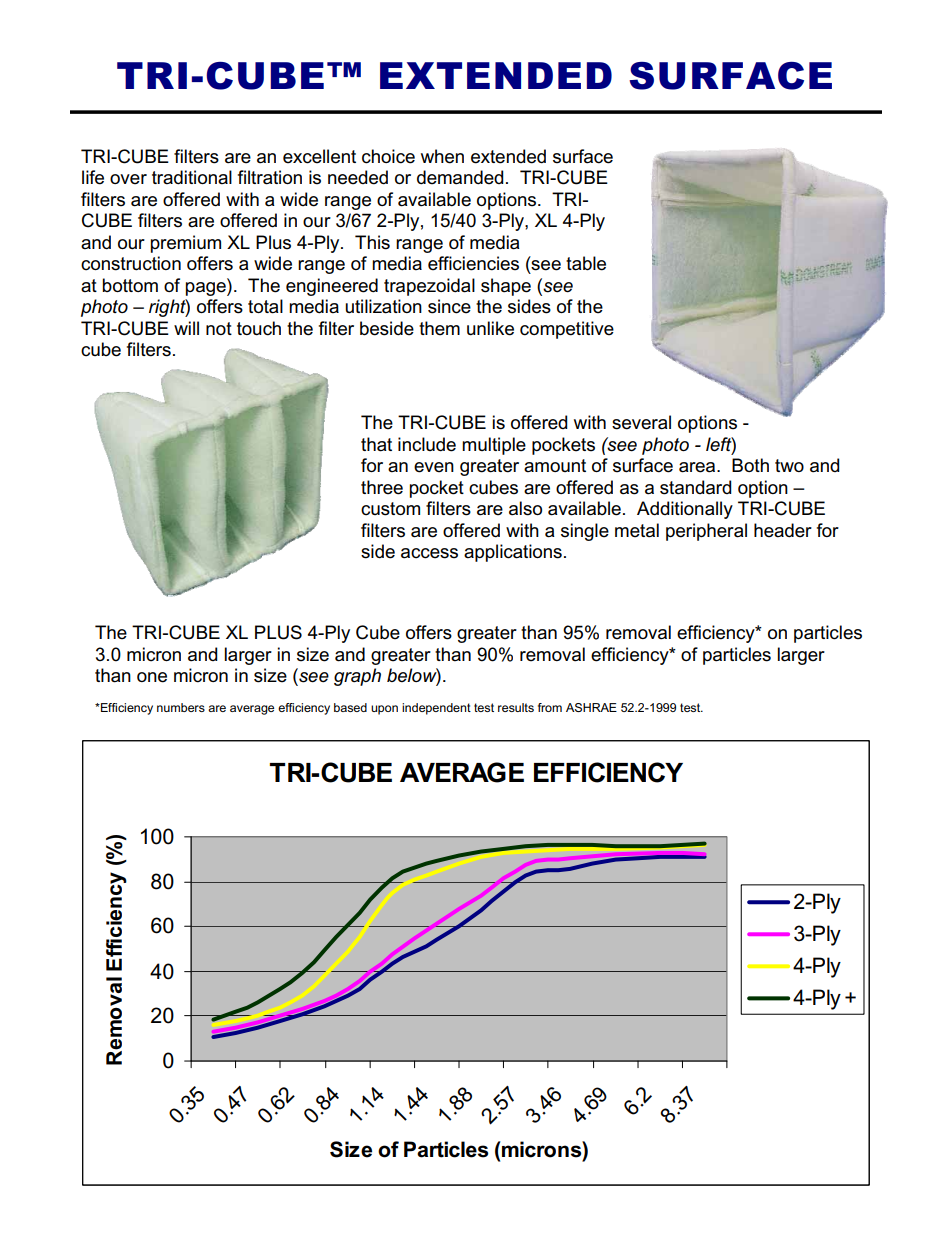 The image size is (952, 1233). Describe the element at coordinates (429, 553) in the image. I see `access` at that location.
